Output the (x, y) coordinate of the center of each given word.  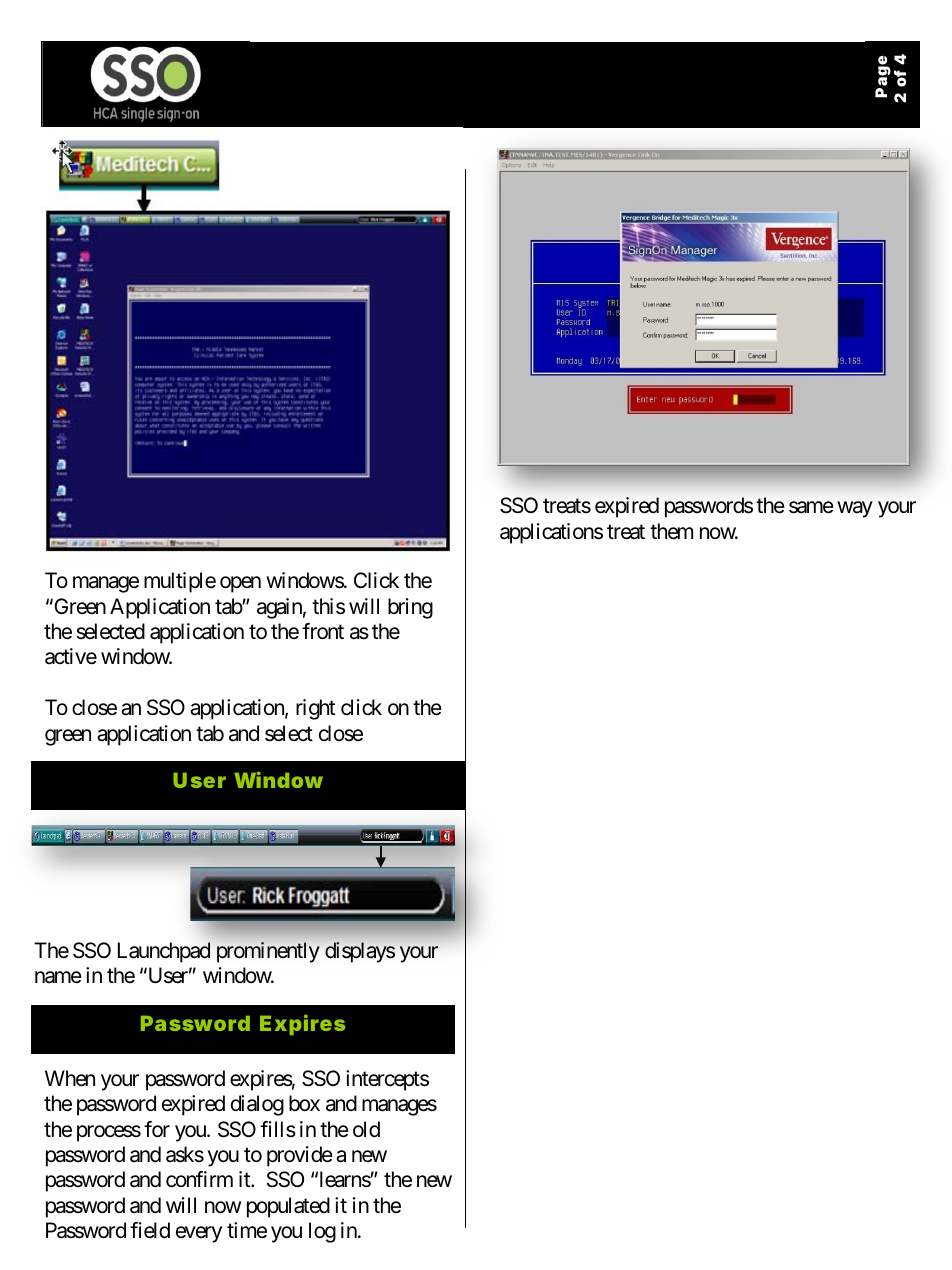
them (671, 531)
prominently (268, 952)
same (811, 508)
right (315, 709)
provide (300, 1156)
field (150, 1230)
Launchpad (164, 952)
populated (288, 1207)
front (323, 631)
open (240, 584)
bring (410, 608)
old (366, 1129)
